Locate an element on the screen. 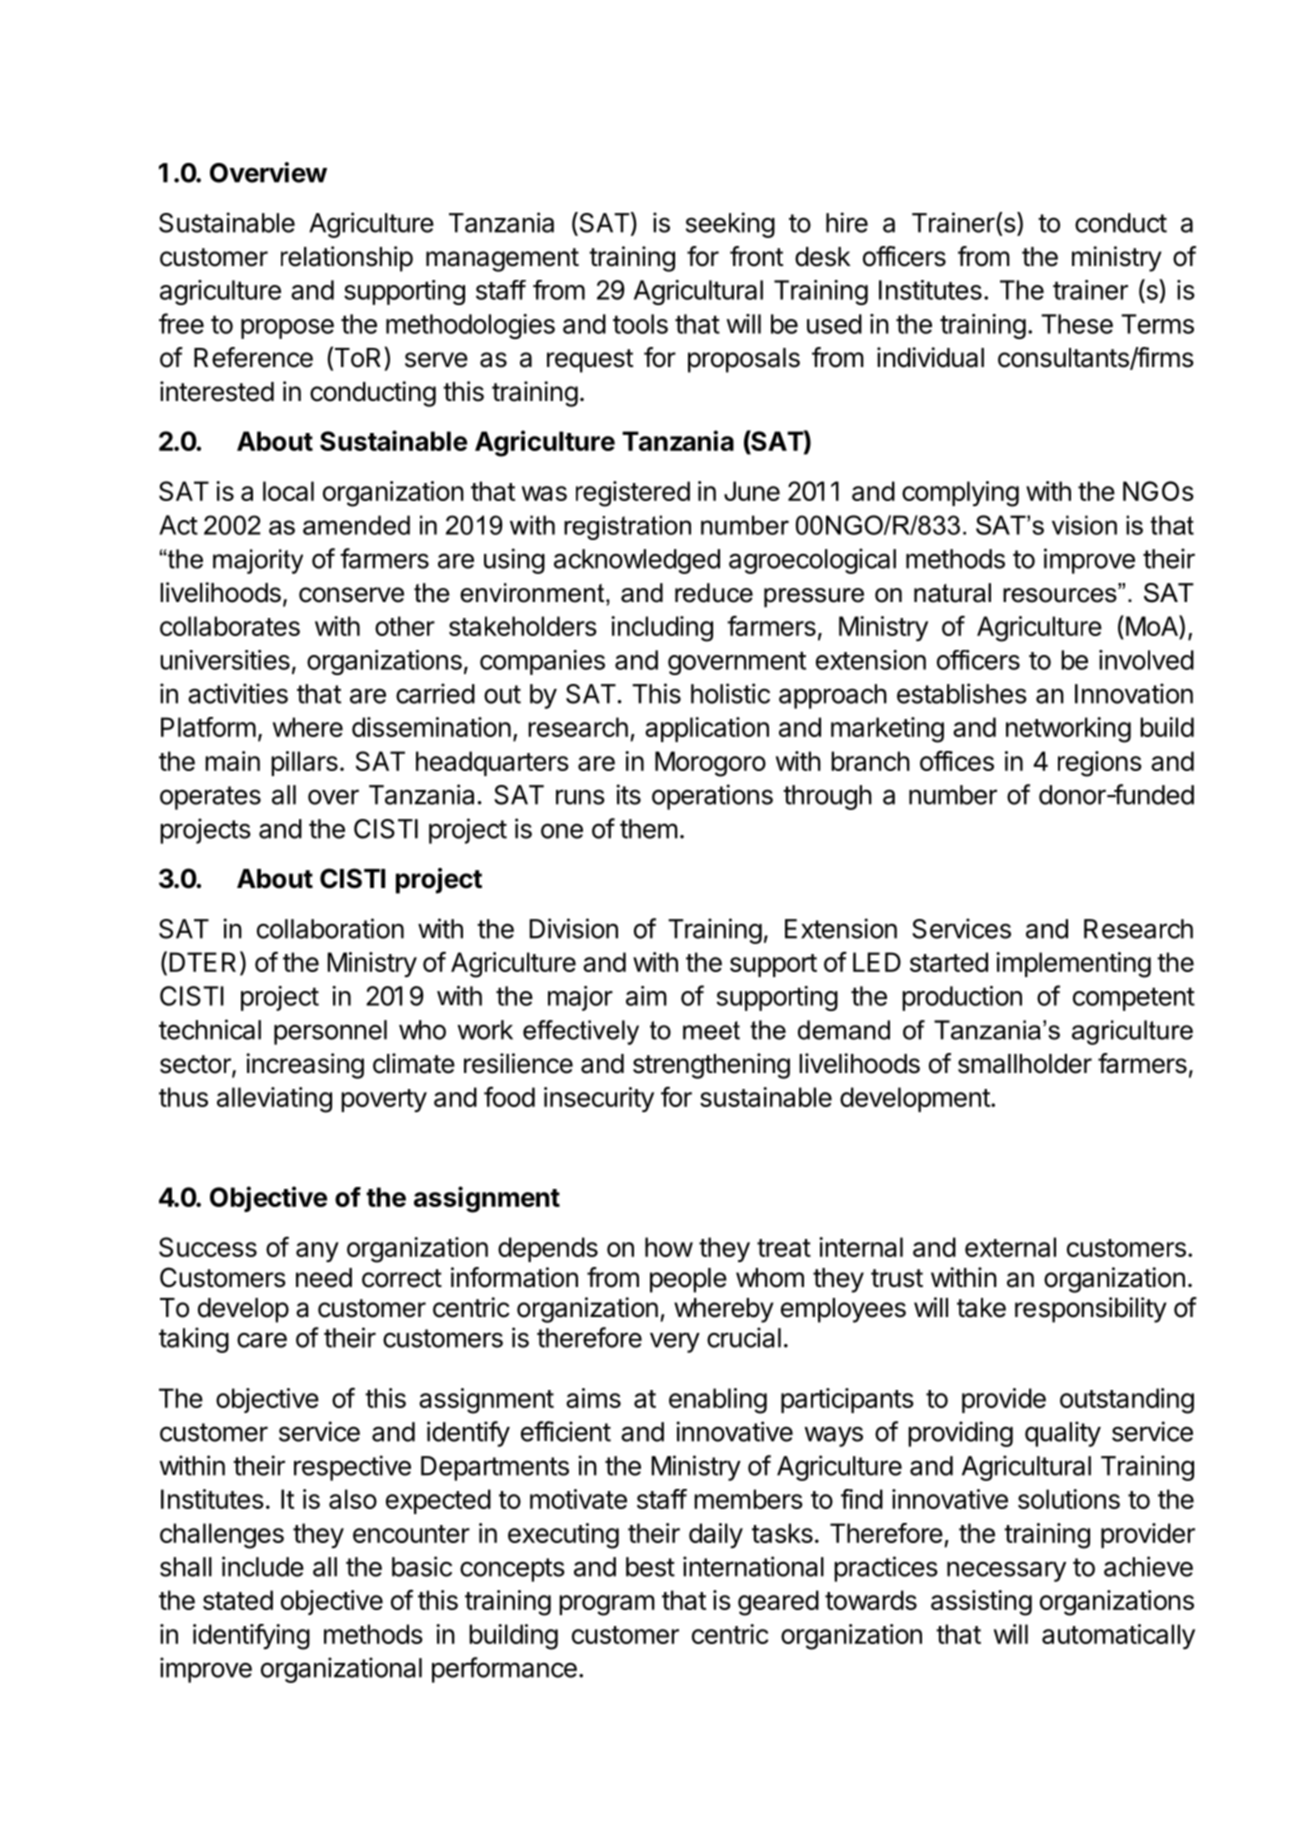 The height and width of the screenshot is (1842, 1303). seeking is located at coordinates (730, 225).
